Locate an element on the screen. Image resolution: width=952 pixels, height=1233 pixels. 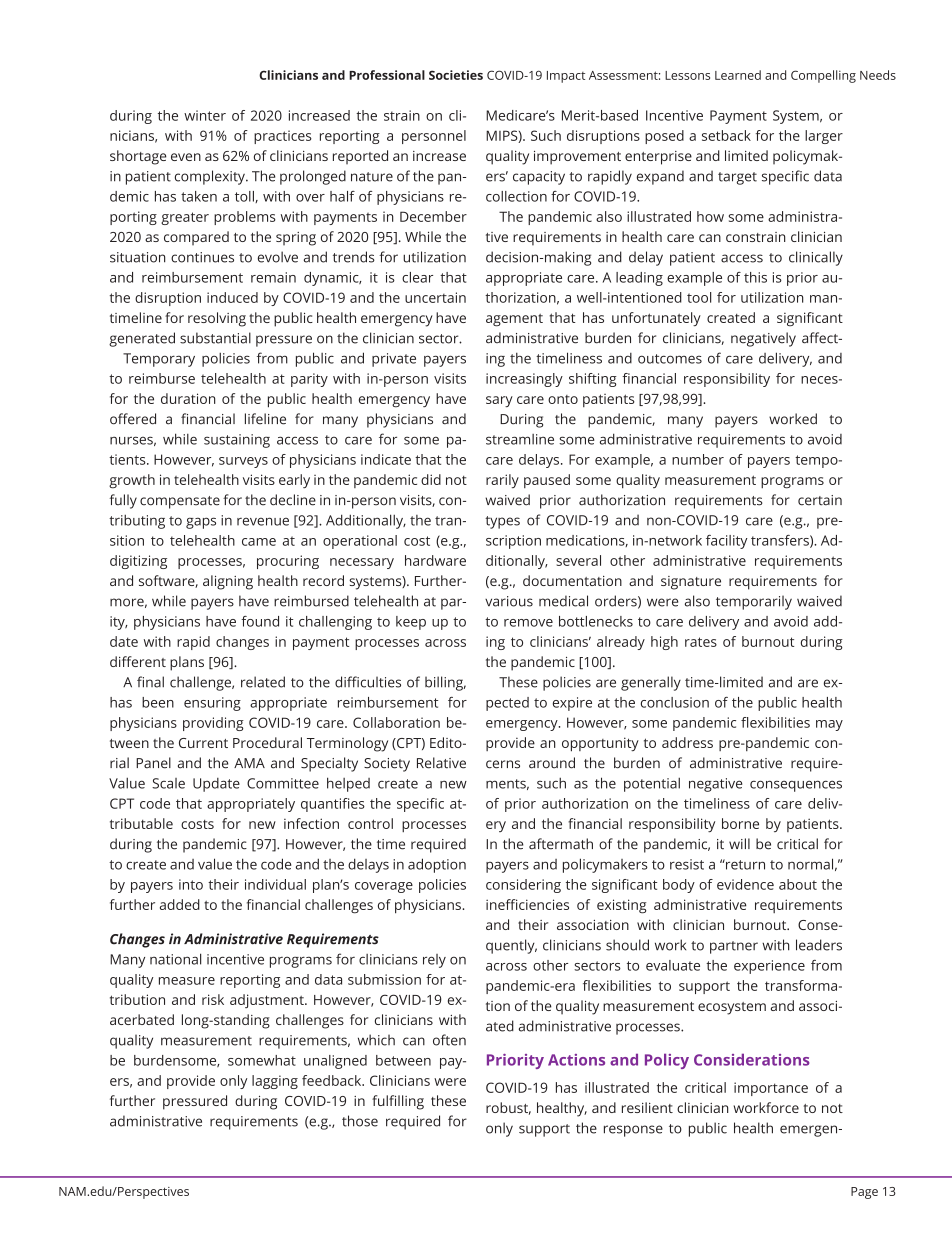
Societies is located at coordinates (456, 75).
